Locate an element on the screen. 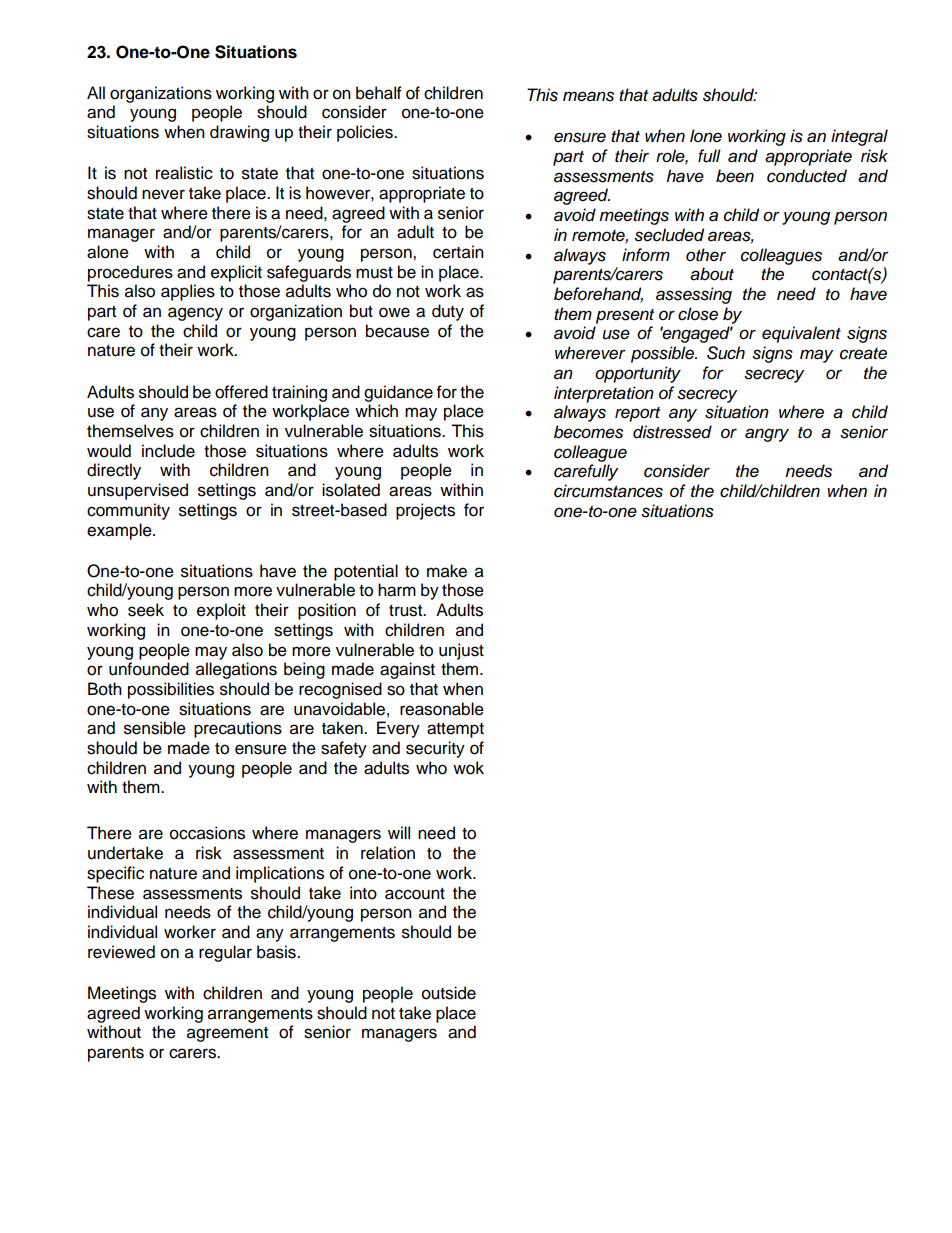 This screenshot has height=1233, width=952. drawing is located at coordinates (239, 133).
